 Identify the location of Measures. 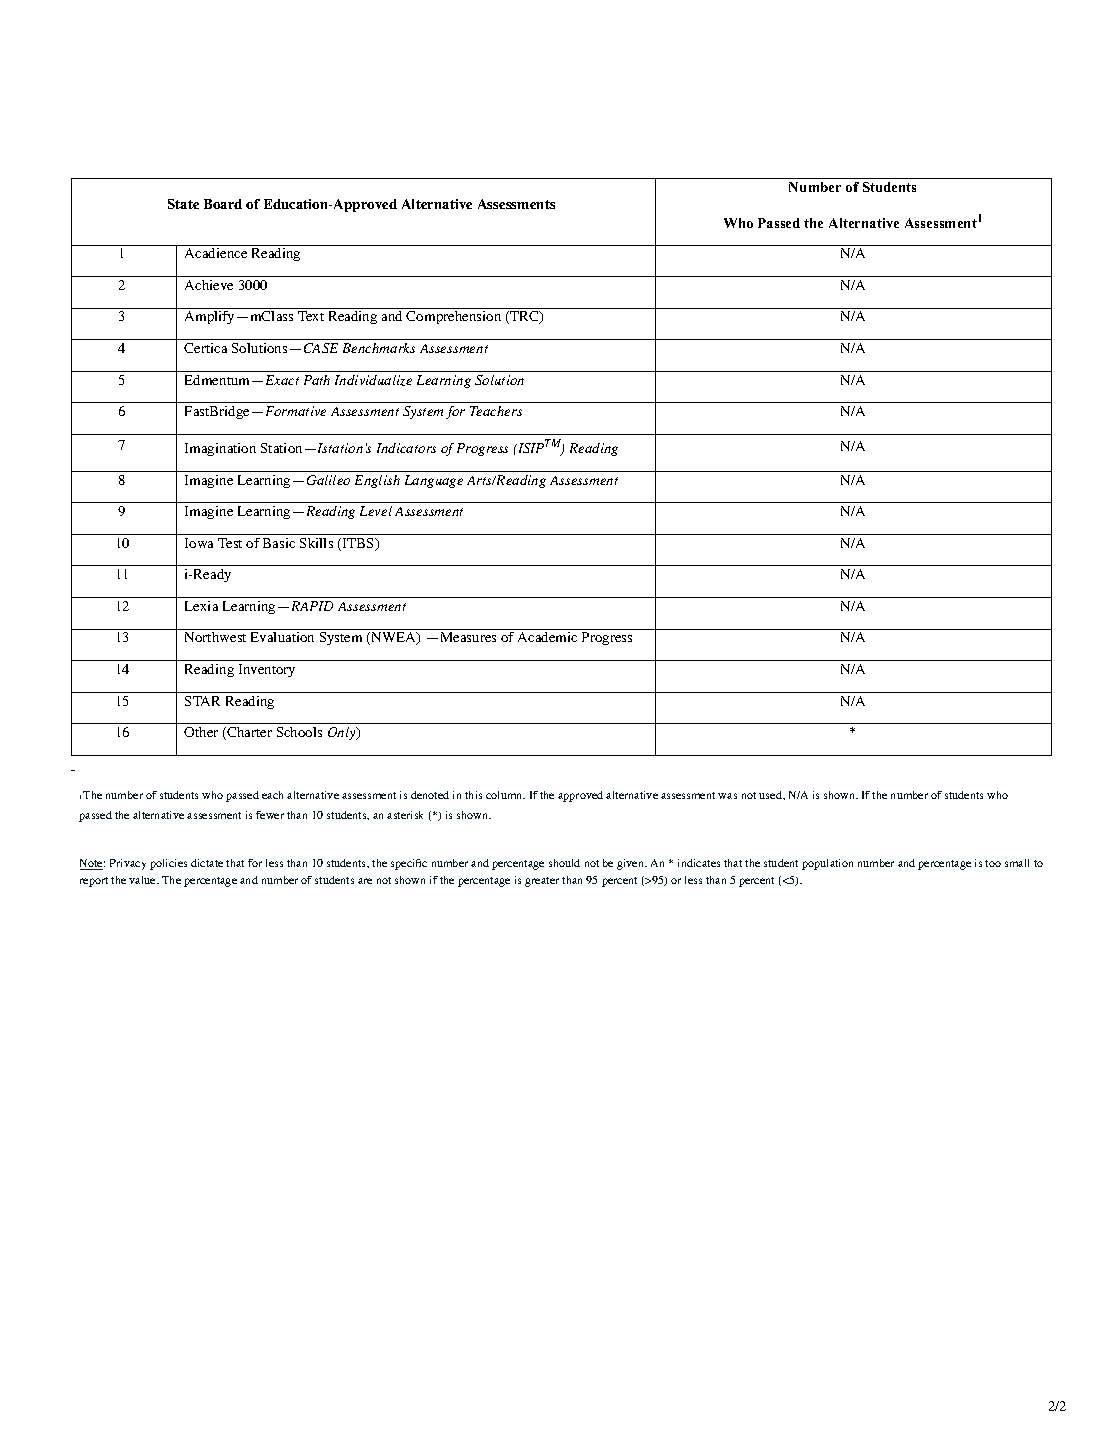
(468, 637).
